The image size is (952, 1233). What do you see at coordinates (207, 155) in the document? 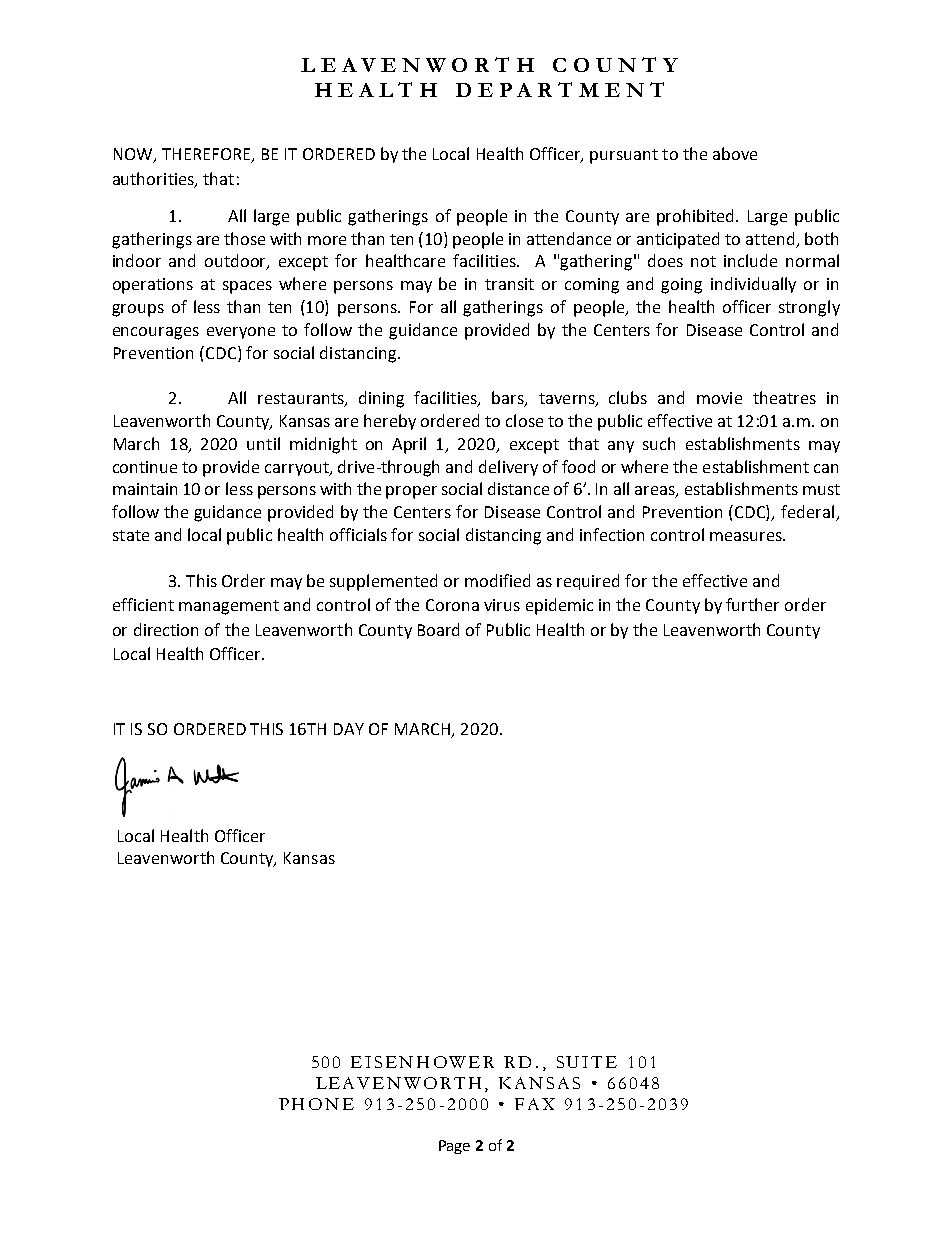
I see `THEREFORE` at bounding box center [207, 155].
